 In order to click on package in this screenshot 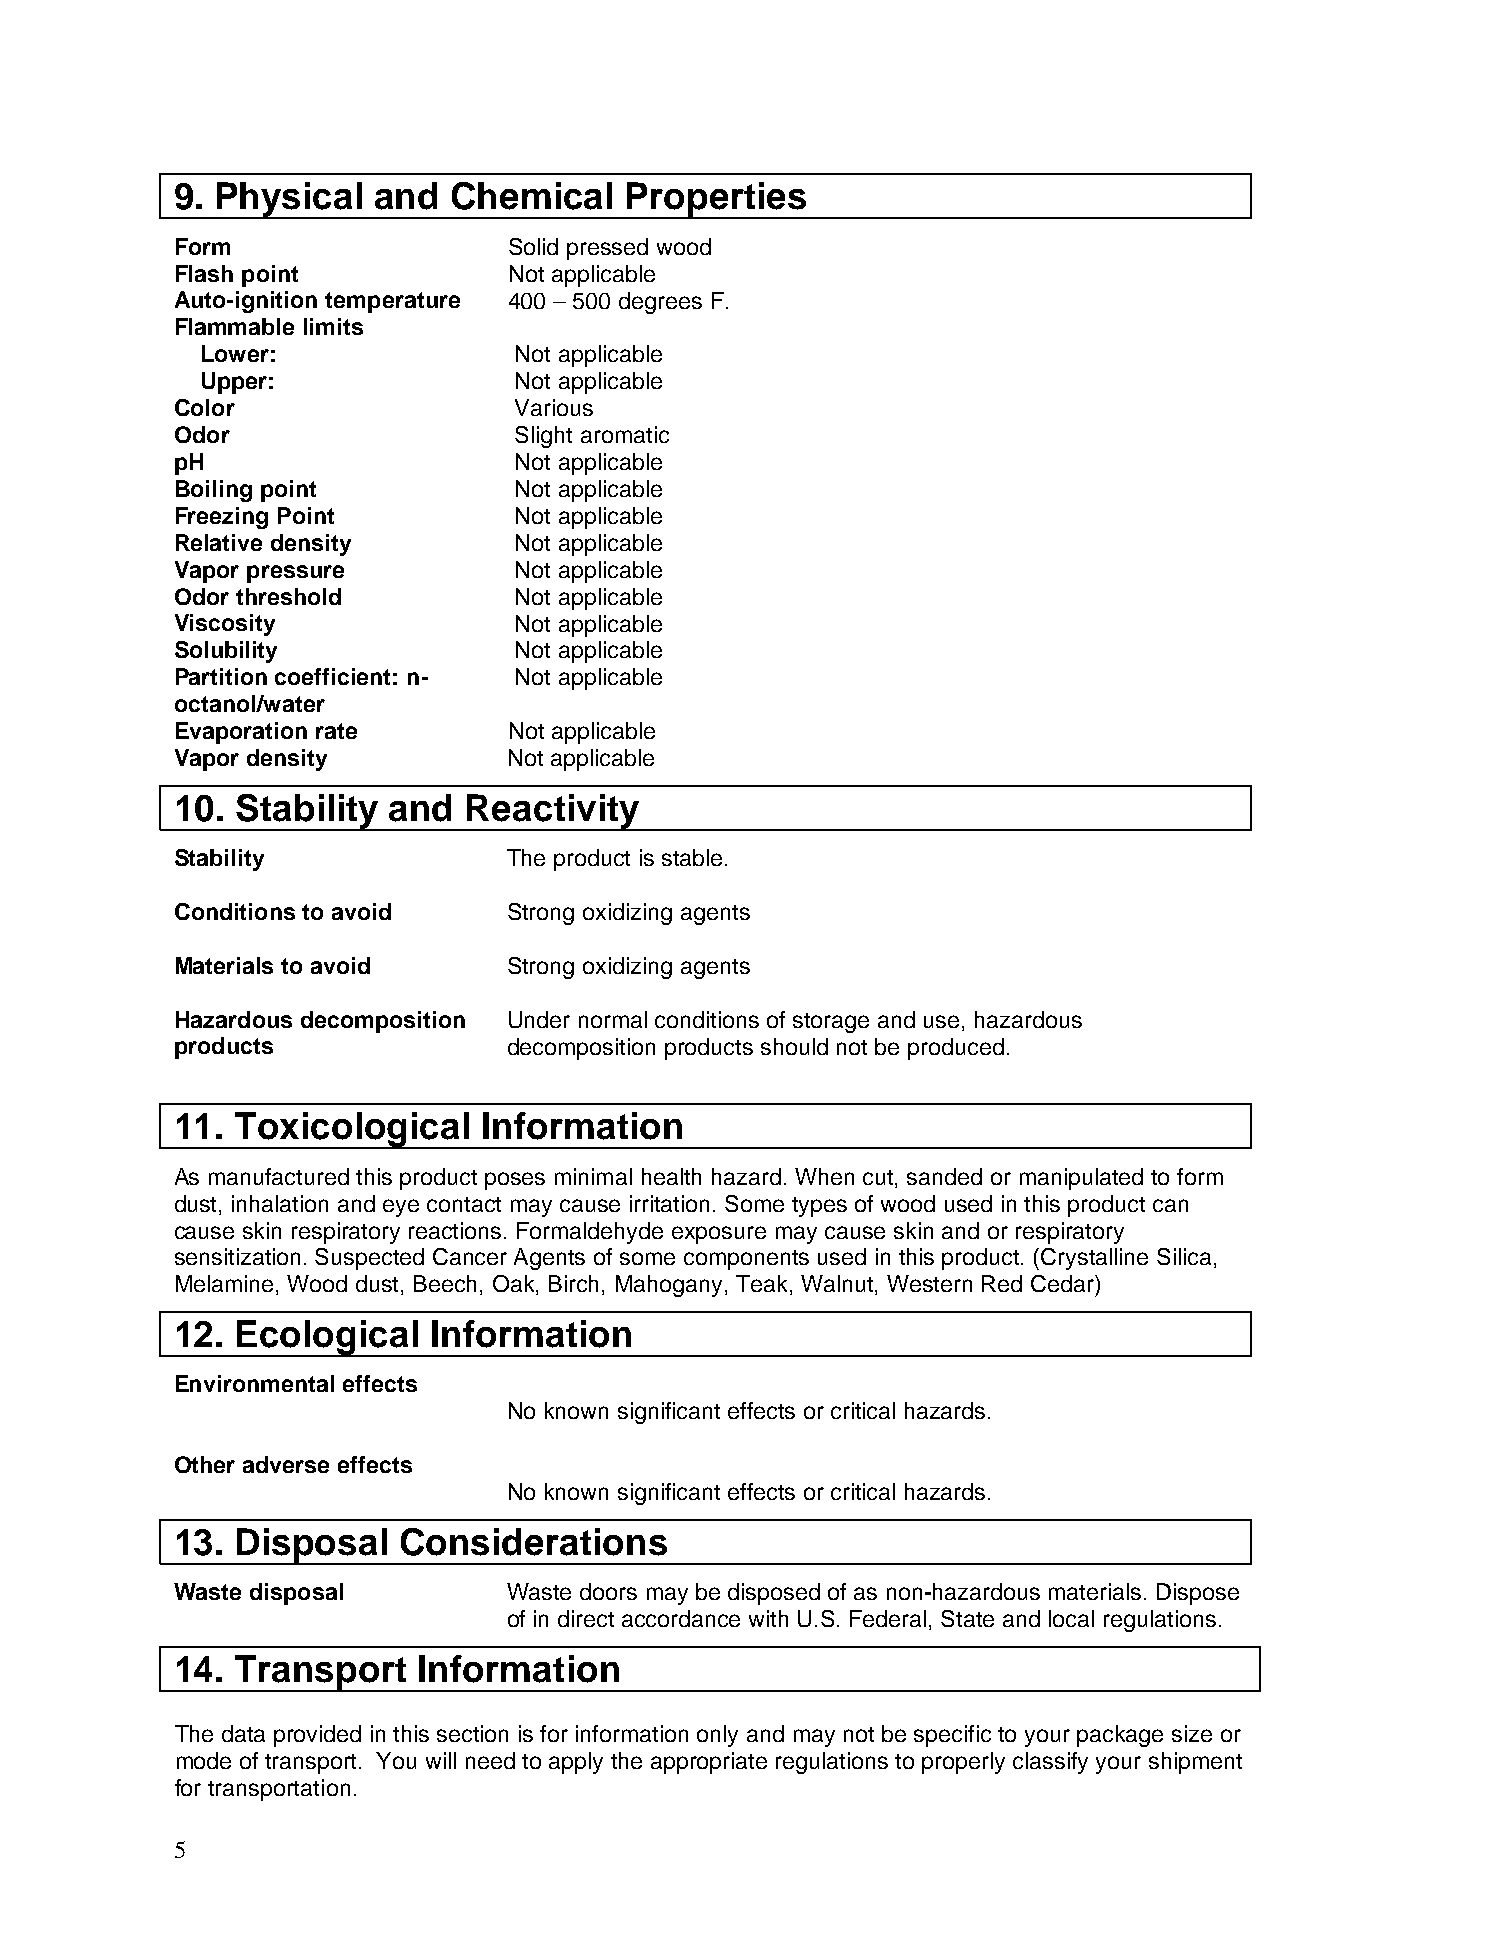, I will do `click(1120, 1736)`.
